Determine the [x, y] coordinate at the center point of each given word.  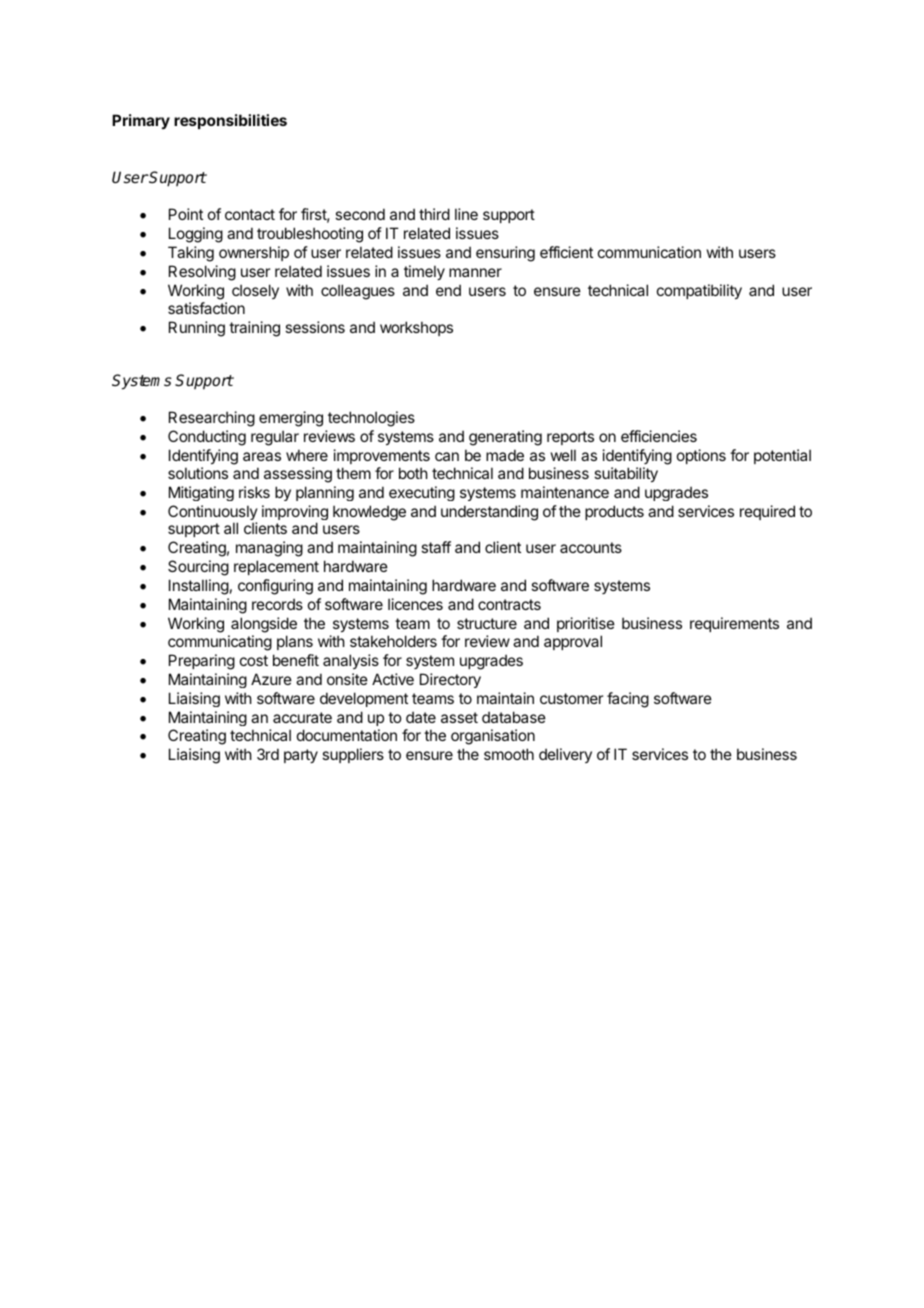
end [448, 290]
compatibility [699, 291]
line [466, 214]
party [301, 756]
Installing [199, 587]
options [701, 456]
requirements [734, 624]
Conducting [207, 438]
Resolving [202, 273]
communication [649, 252]
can [447, 456]
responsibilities [230, 121]
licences [415, 604]
